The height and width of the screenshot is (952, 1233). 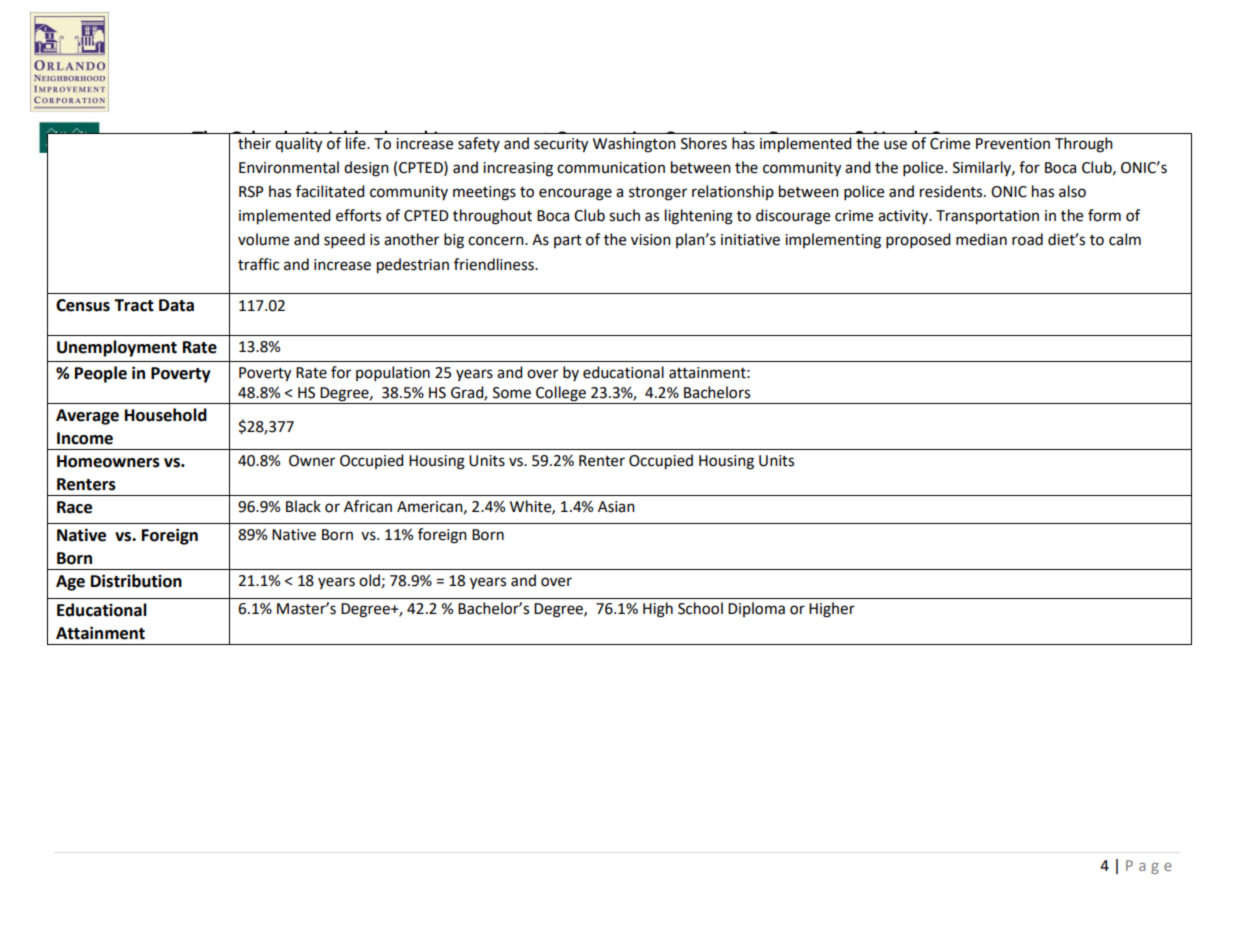 What do you see at coordinates (561, 395) in the screenshot?
I see `College` at bounding box center [561, 395].
